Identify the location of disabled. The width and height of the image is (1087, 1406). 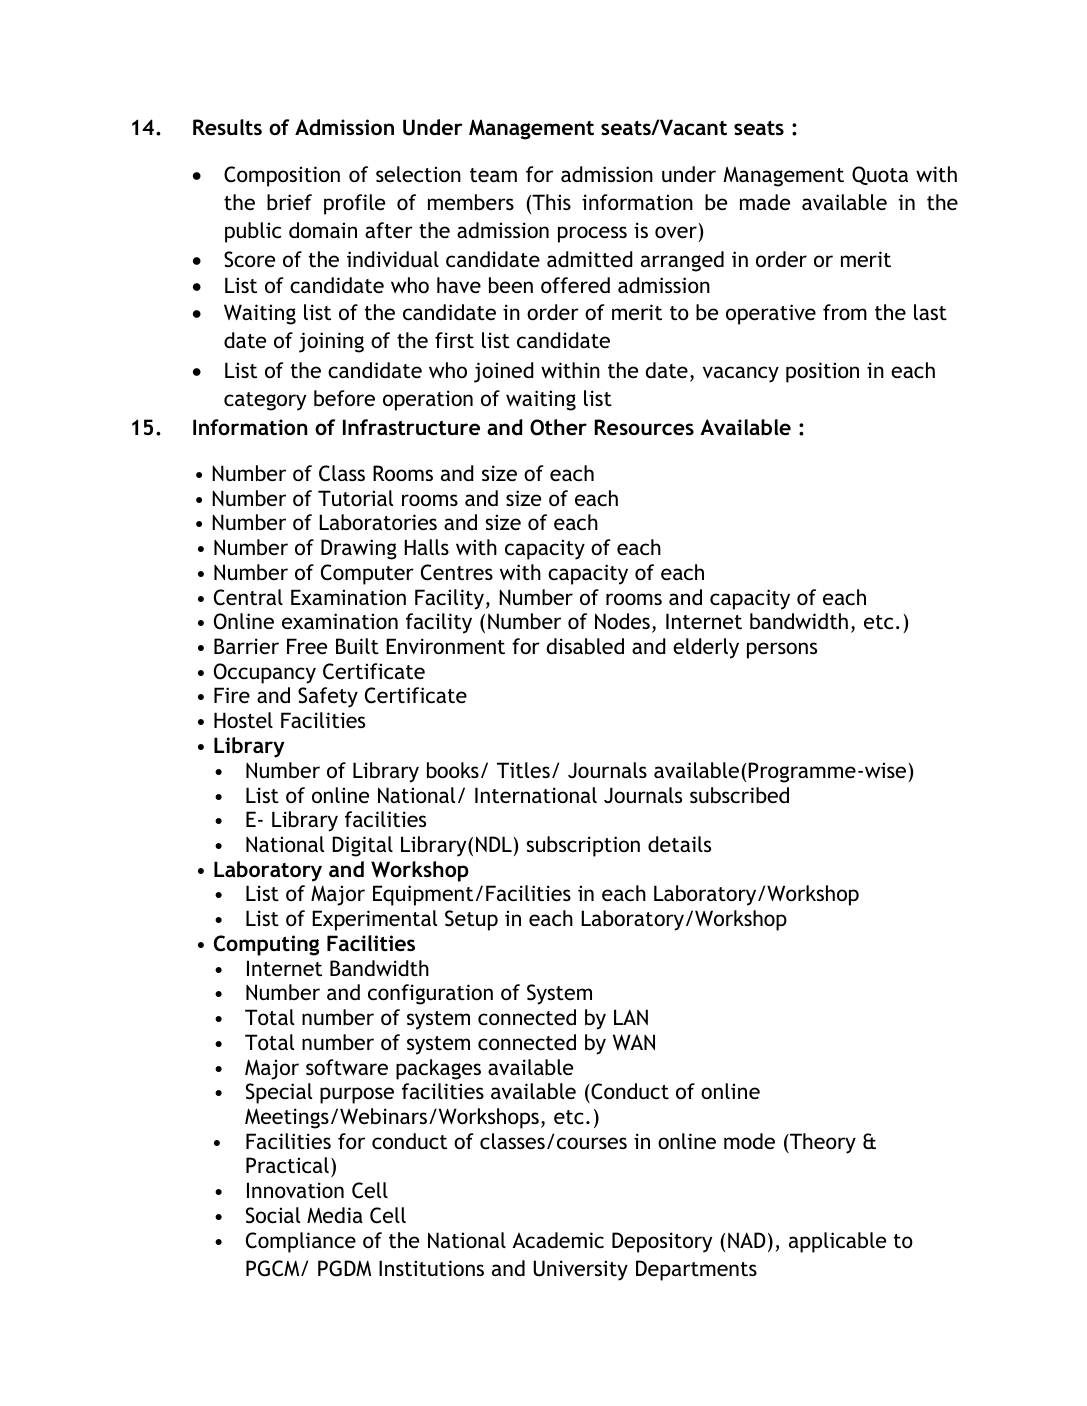
(585, 646).
